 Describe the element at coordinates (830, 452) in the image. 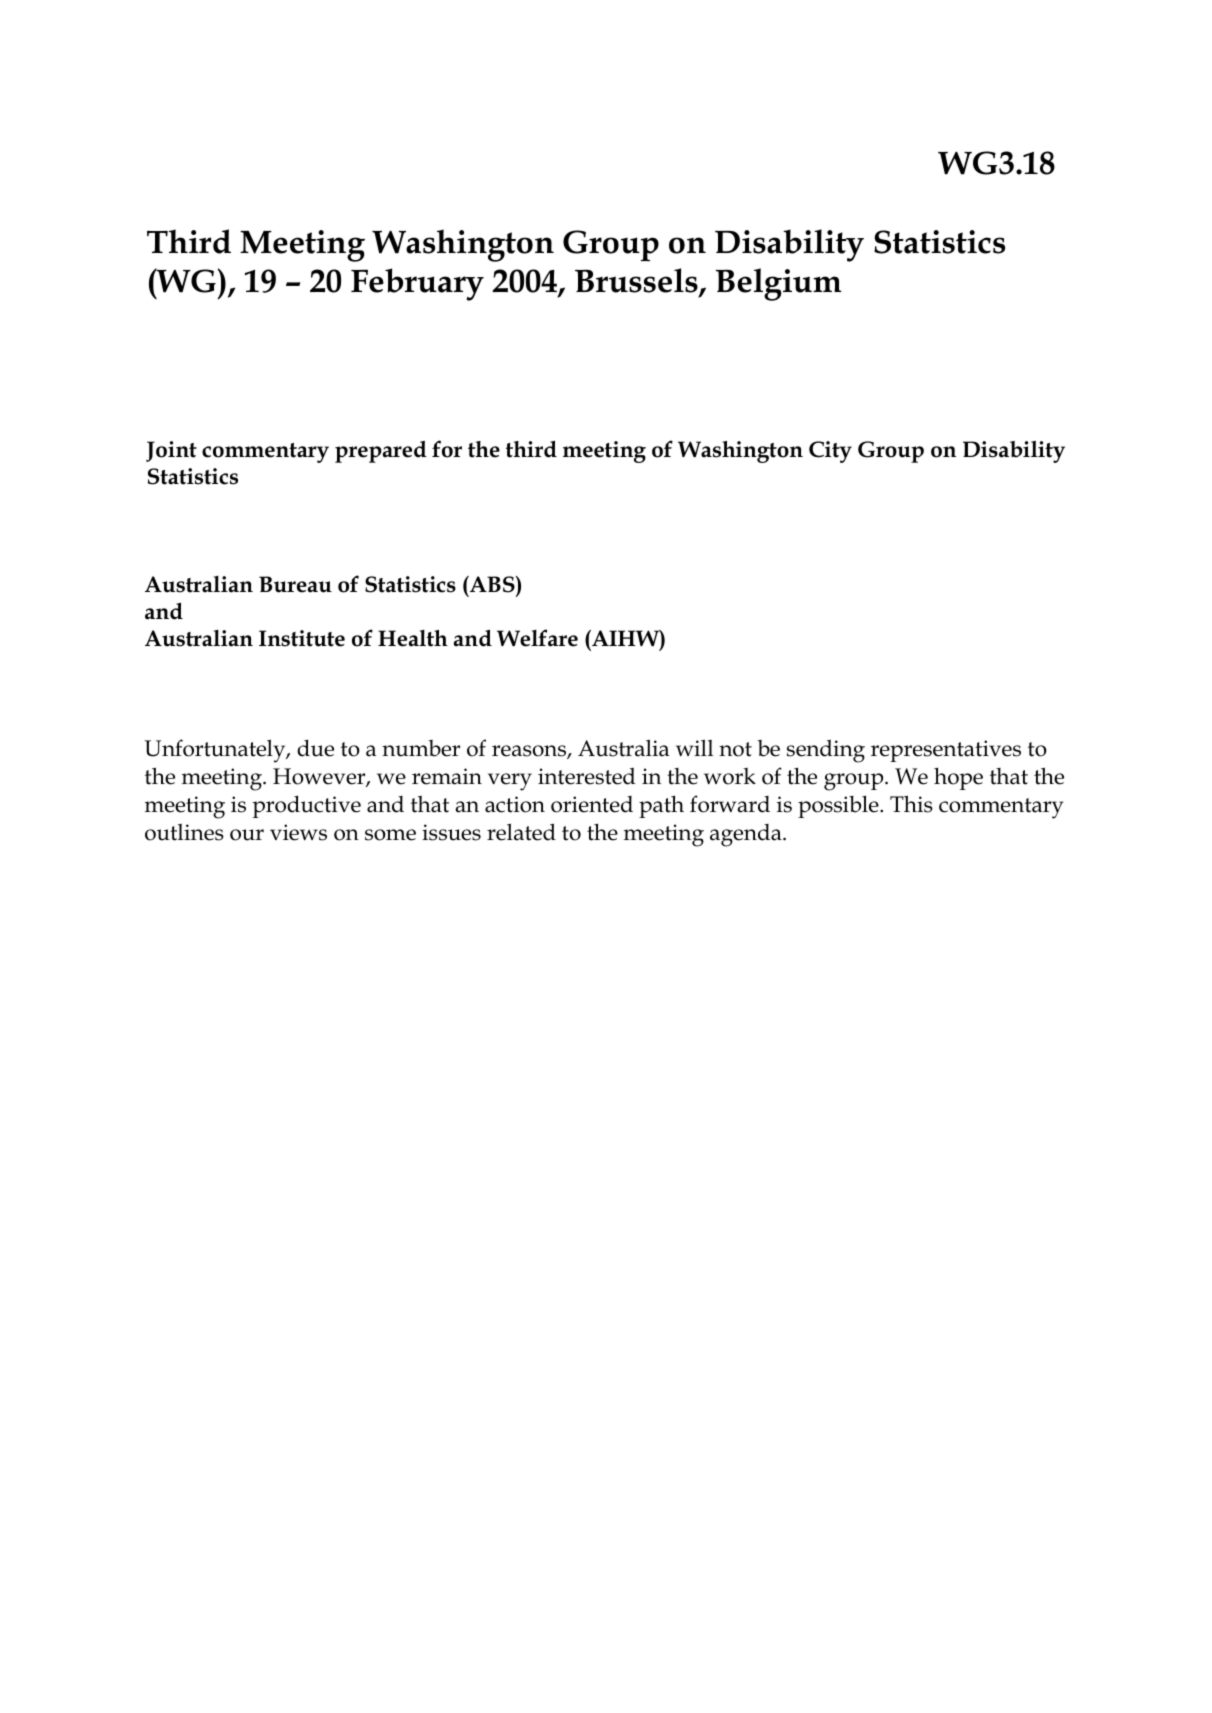

I see `City` at that location.
